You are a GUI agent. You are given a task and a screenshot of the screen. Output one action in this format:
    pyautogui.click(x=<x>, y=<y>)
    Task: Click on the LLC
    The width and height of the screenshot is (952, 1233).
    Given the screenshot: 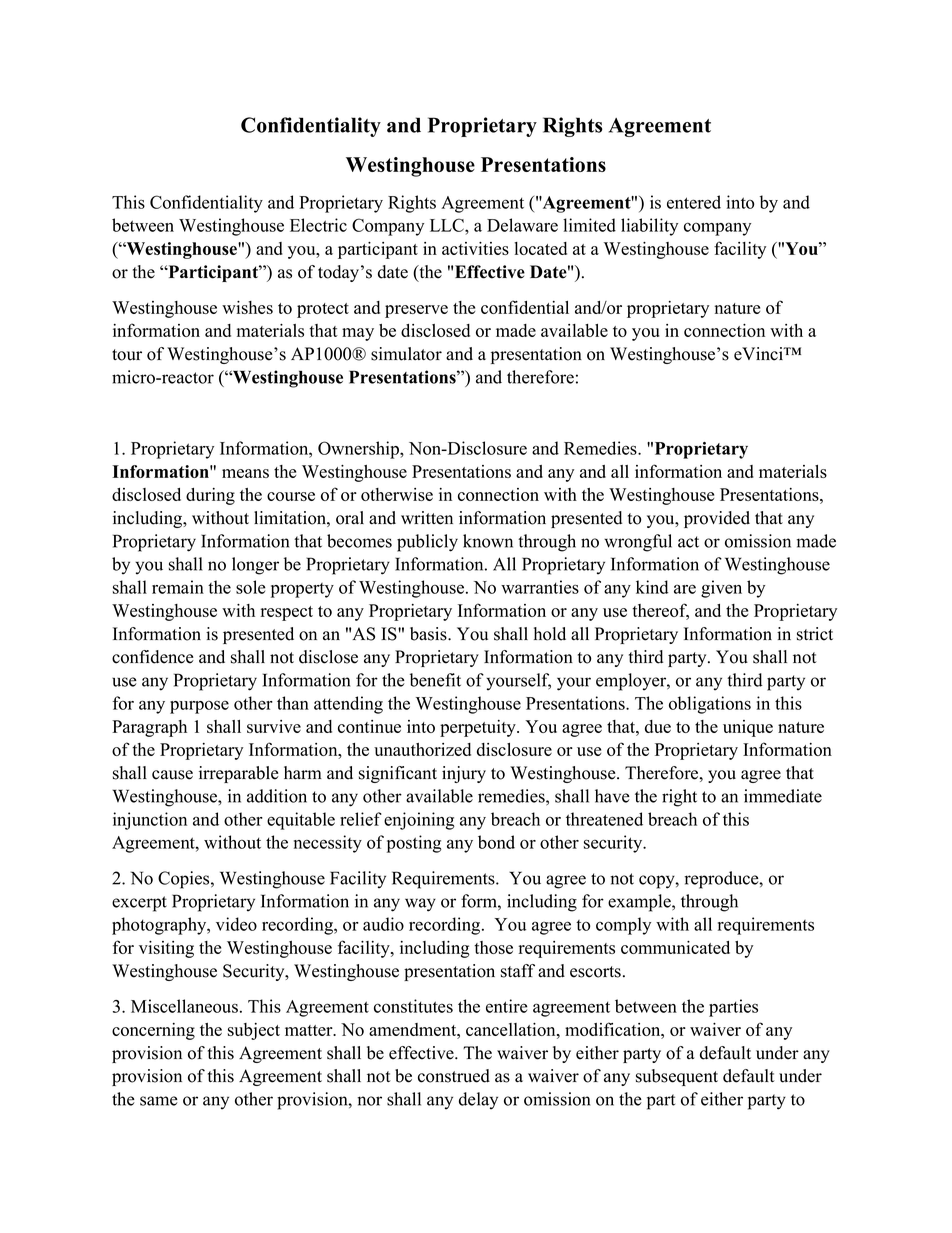 What is the action you would take?
    pyautogui.click(x=448, y=225)
